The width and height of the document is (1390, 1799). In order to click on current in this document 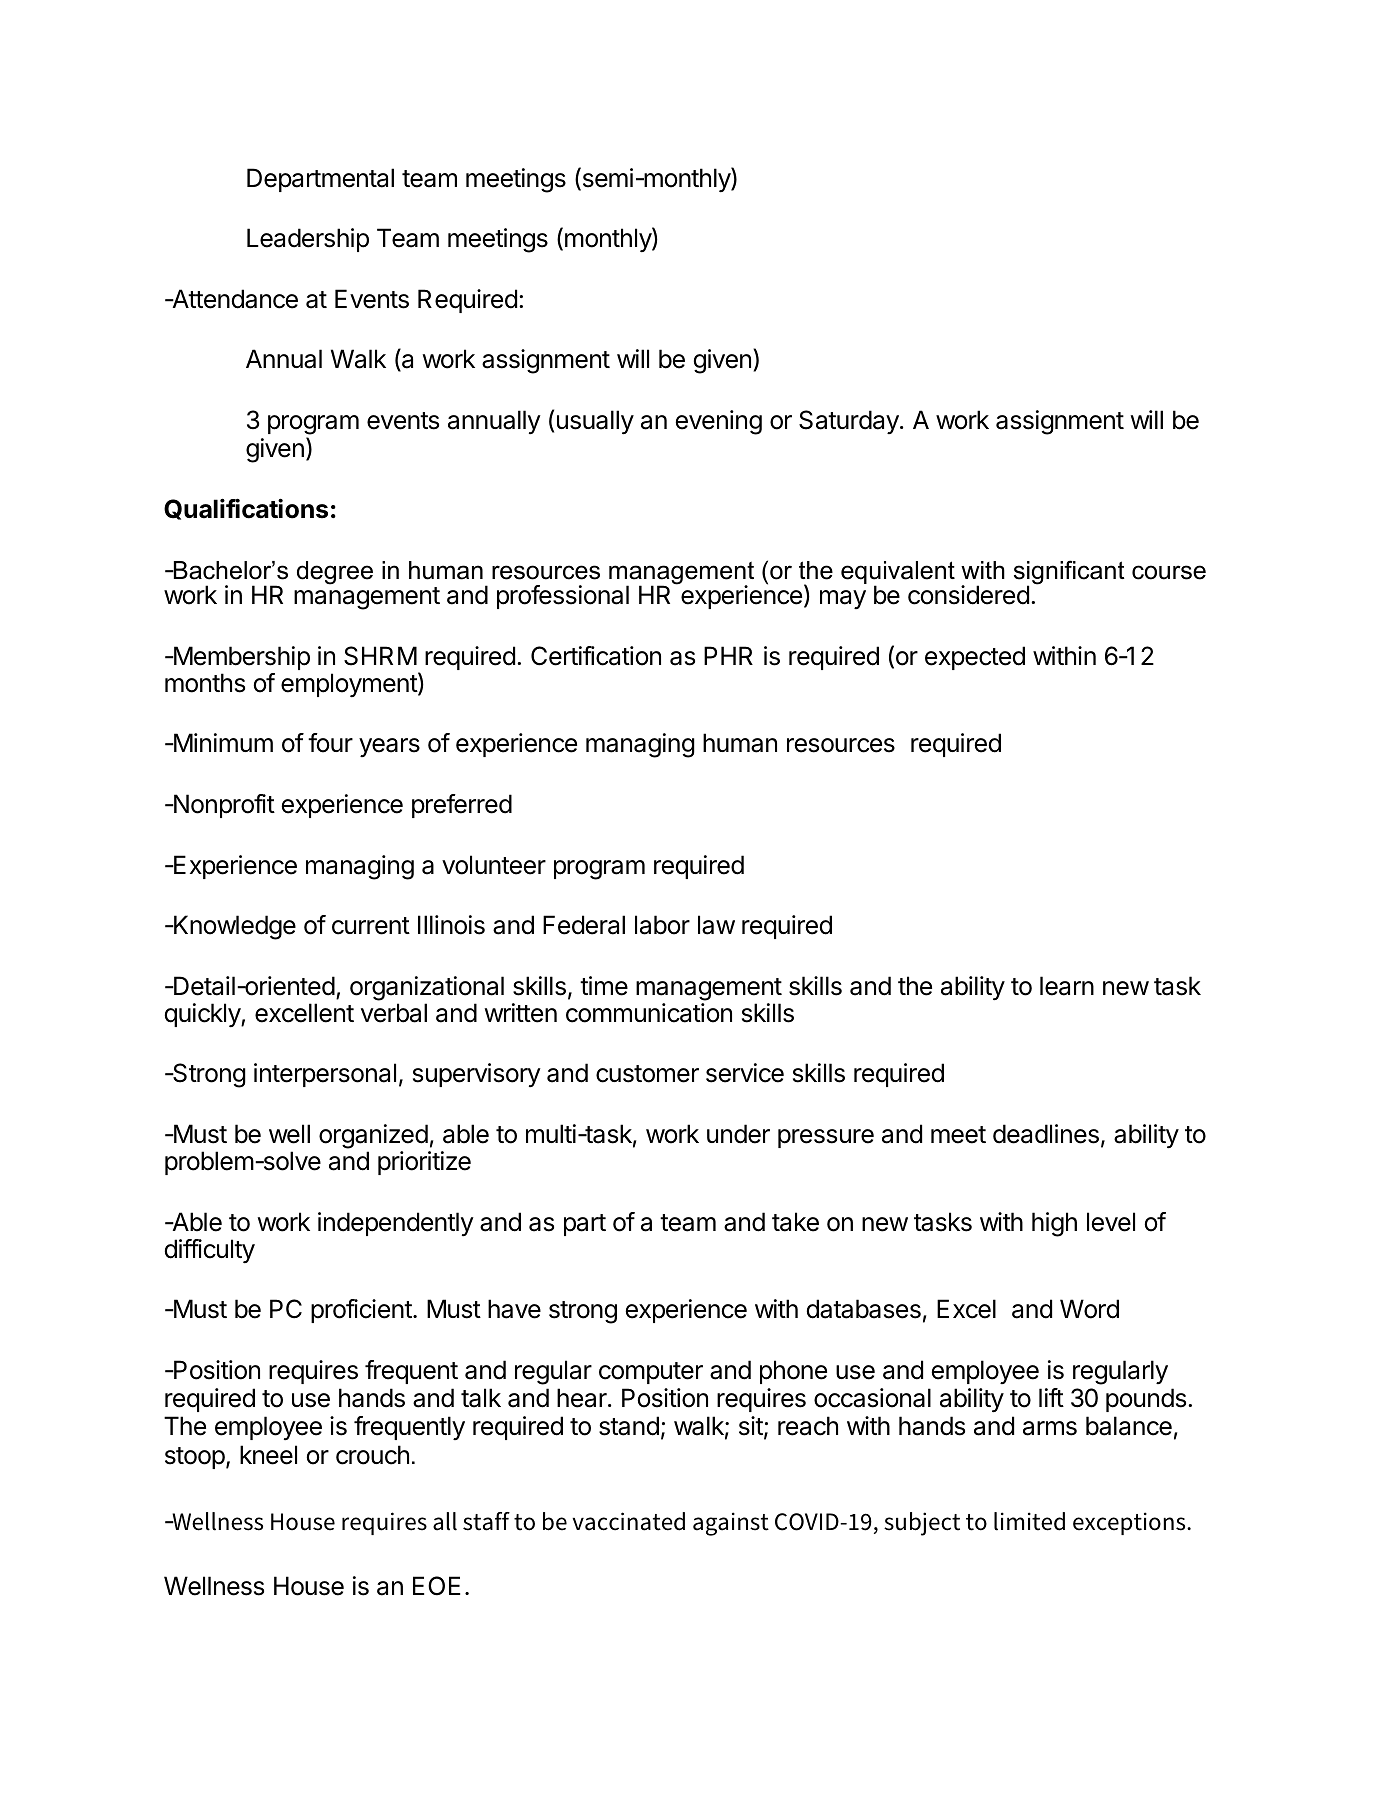, I will do `click(371, 926)`.
